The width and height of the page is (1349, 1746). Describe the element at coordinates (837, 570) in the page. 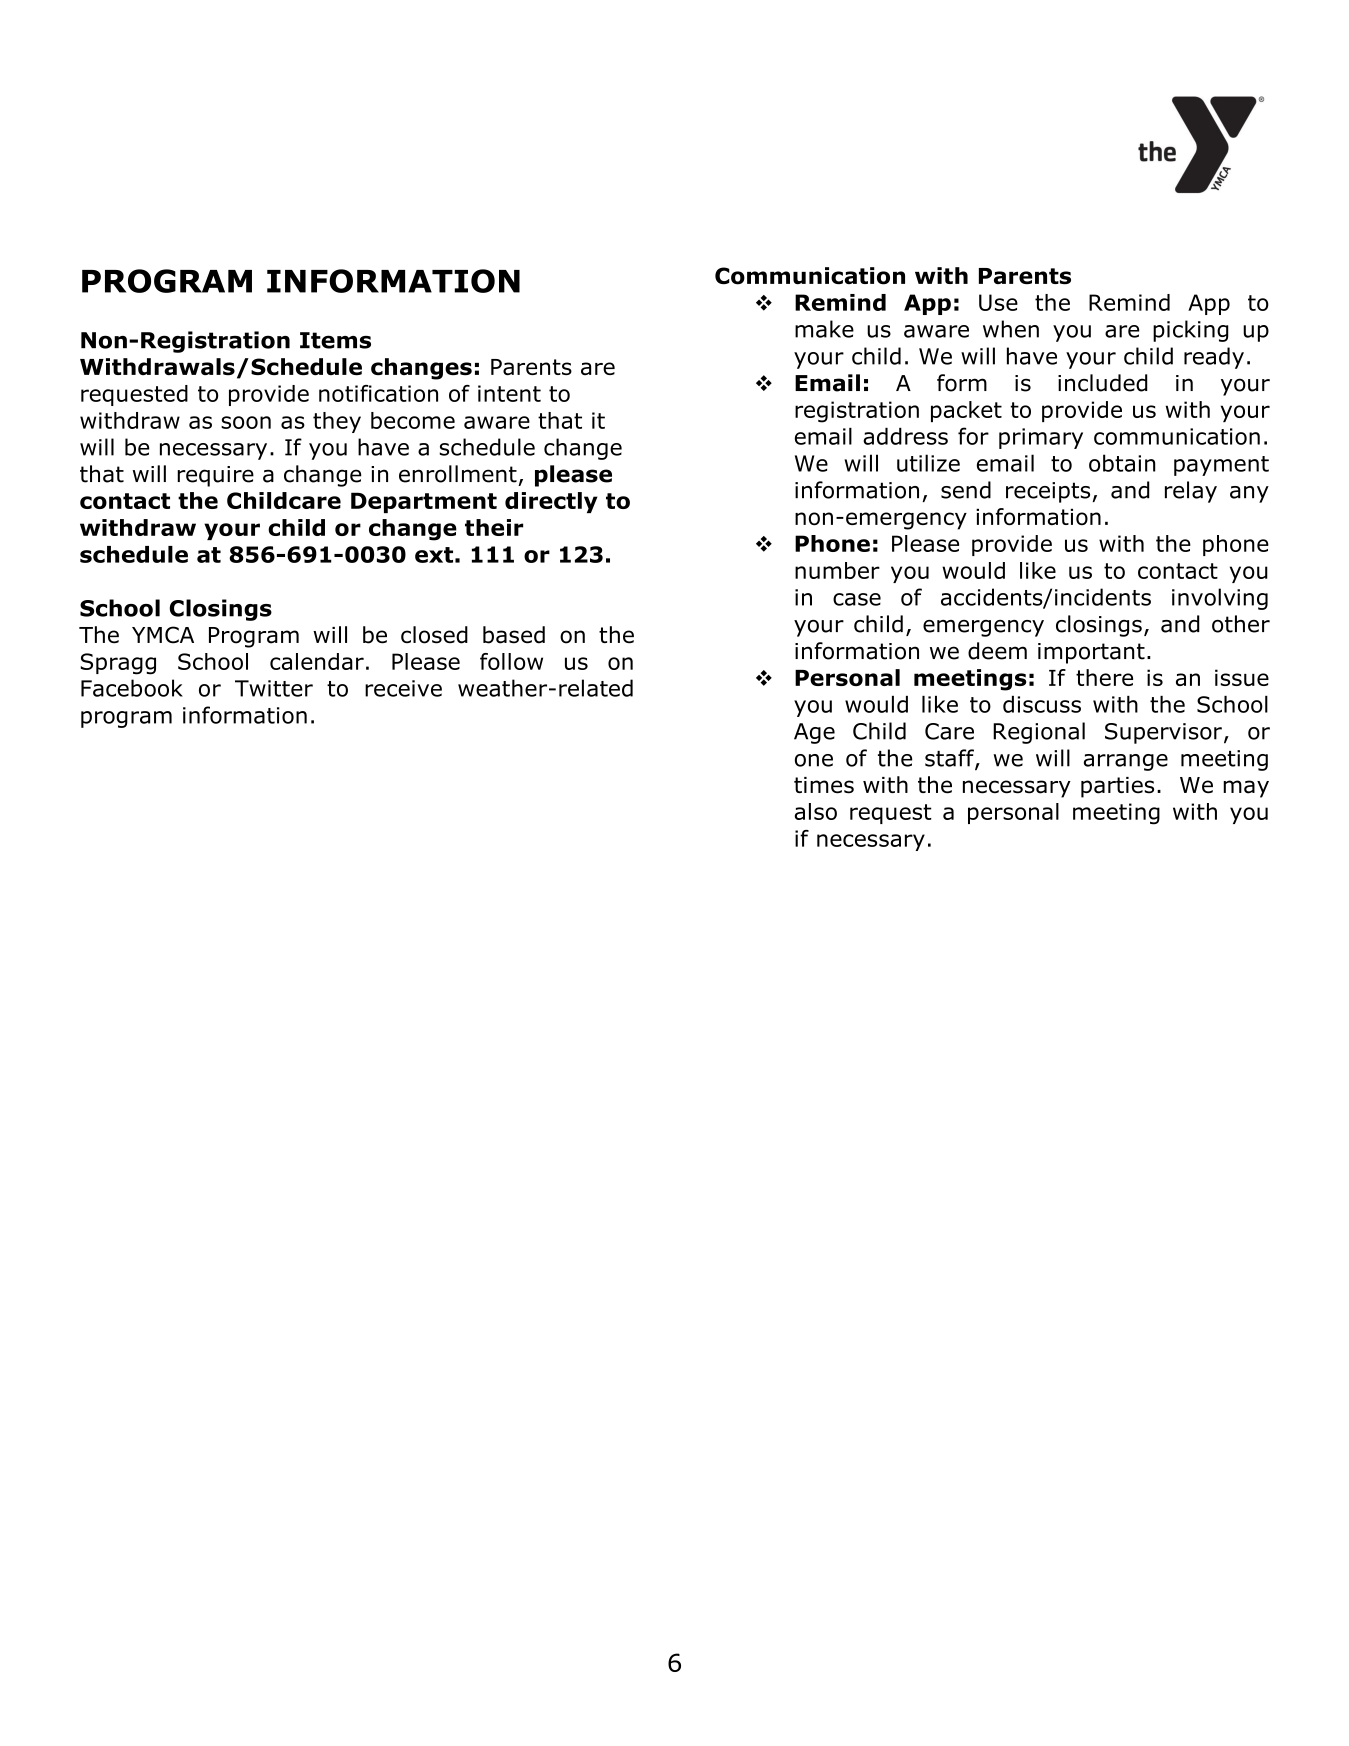

I see `number` at that location.
